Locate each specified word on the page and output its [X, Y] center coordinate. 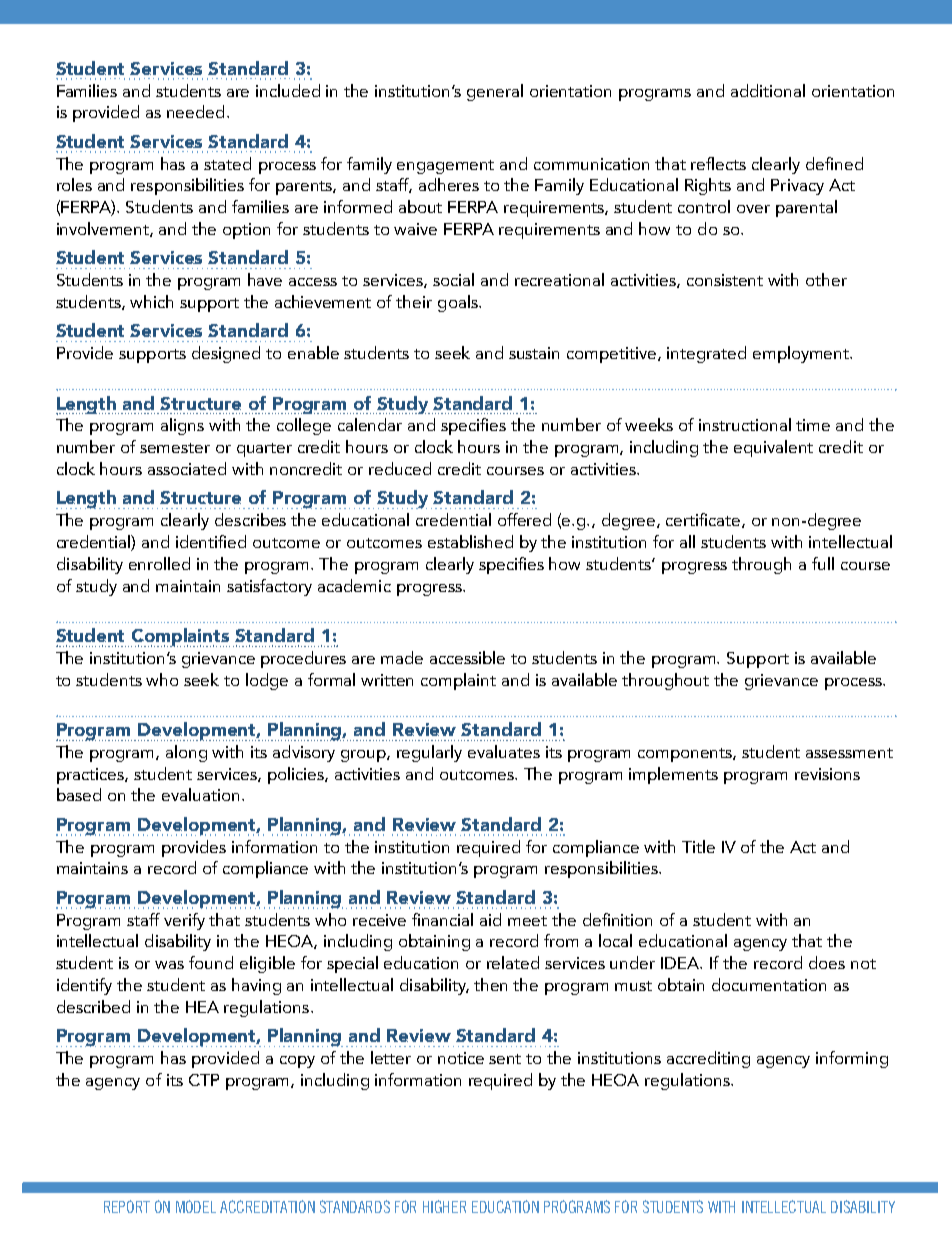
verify [184, 921]
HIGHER [444, 1206]
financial [442, 919]
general [495, 92]
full [823, 563]
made [402, 657]
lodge [267, 681]
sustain [534, 353]
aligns [182, 426]
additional [768, 90]
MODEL [196, 1206]
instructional [745, 424]
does [827, 962]
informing [852, 1059]
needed [195, 111]
